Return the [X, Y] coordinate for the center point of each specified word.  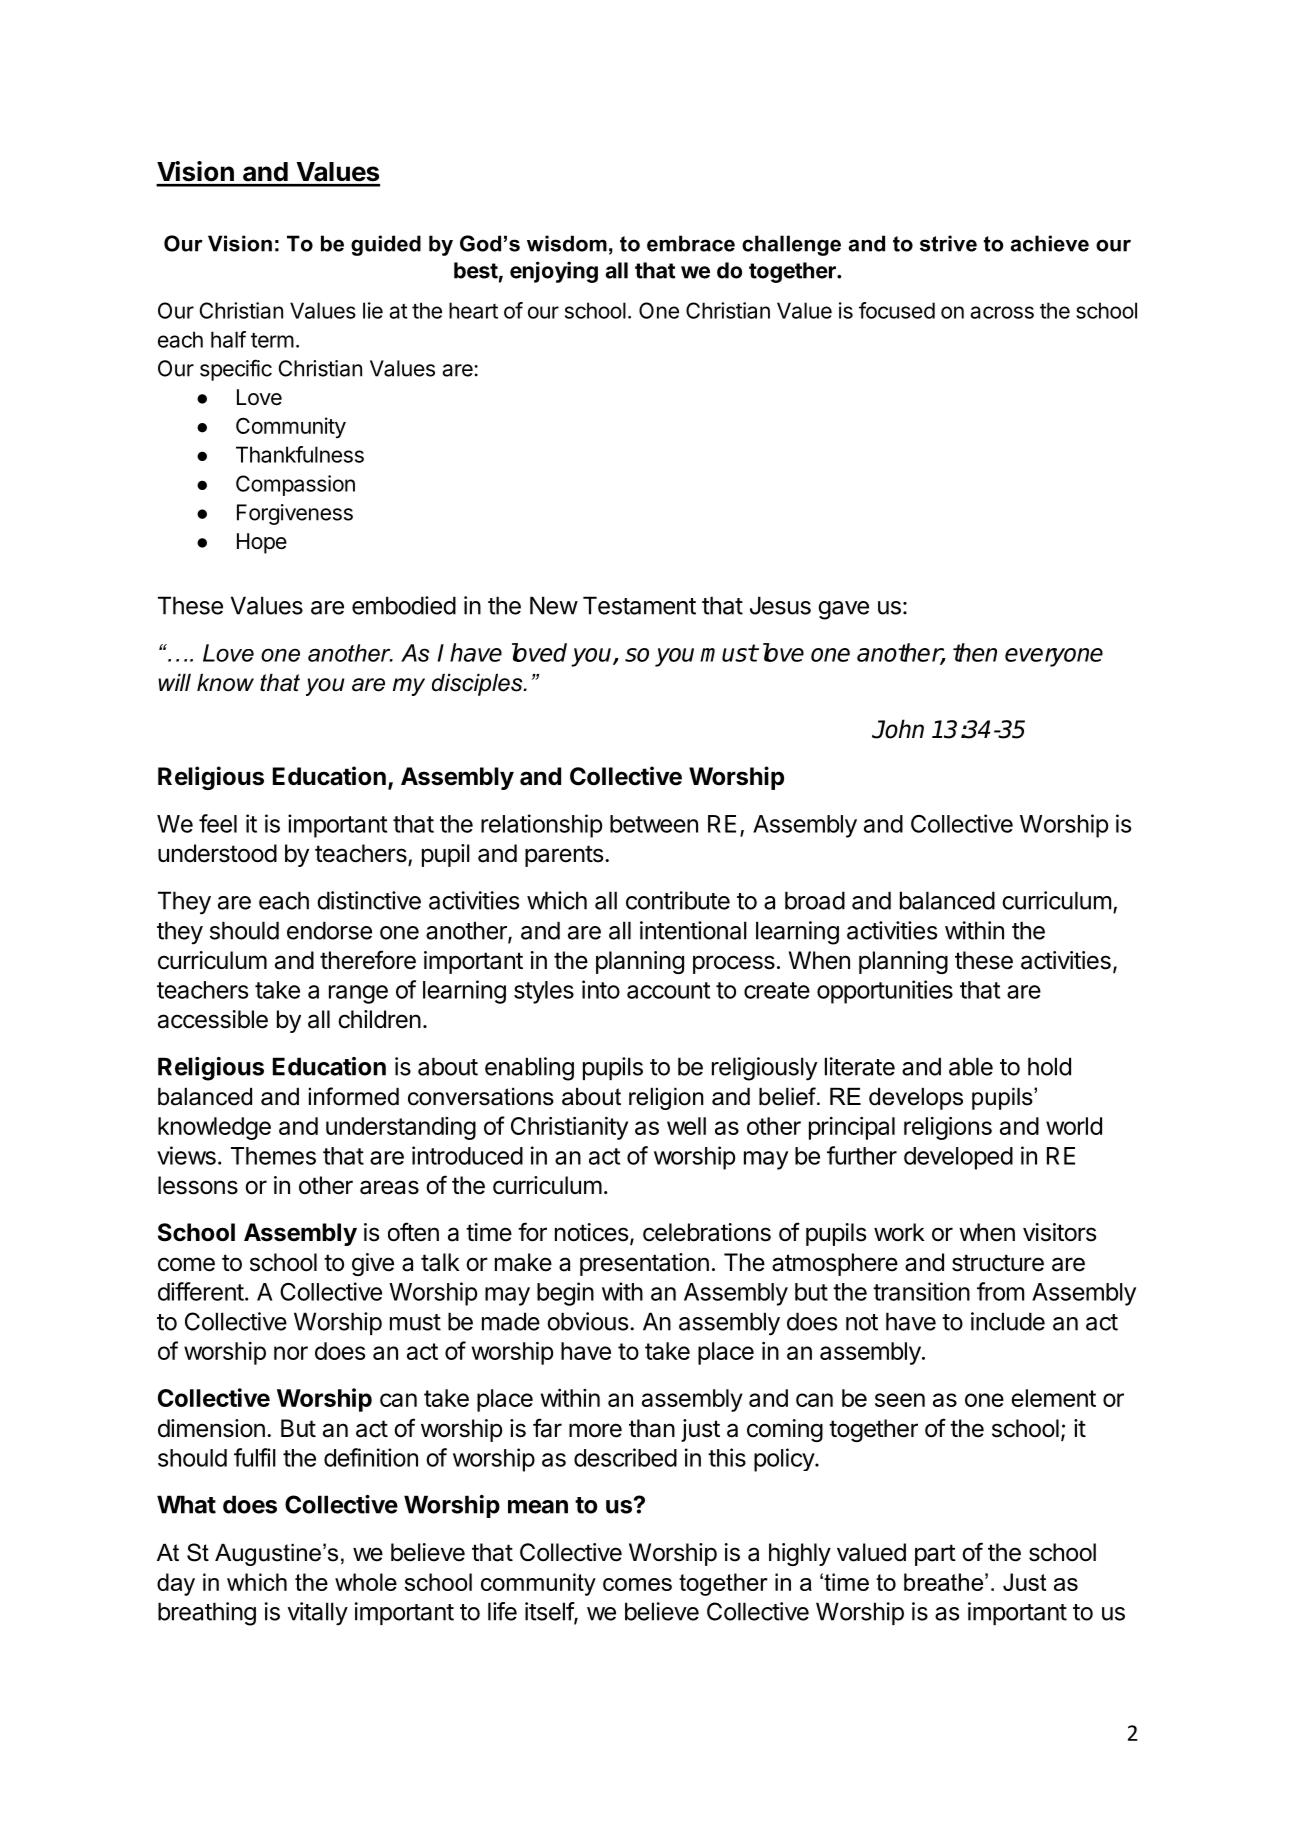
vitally [318, 1614]
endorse [329, 930]
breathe [943, 1582]
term [272, 340]
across [1002, 312]
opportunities [885, 992]
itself [550, 1612]
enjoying [554, 272]
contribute [678, 900]
